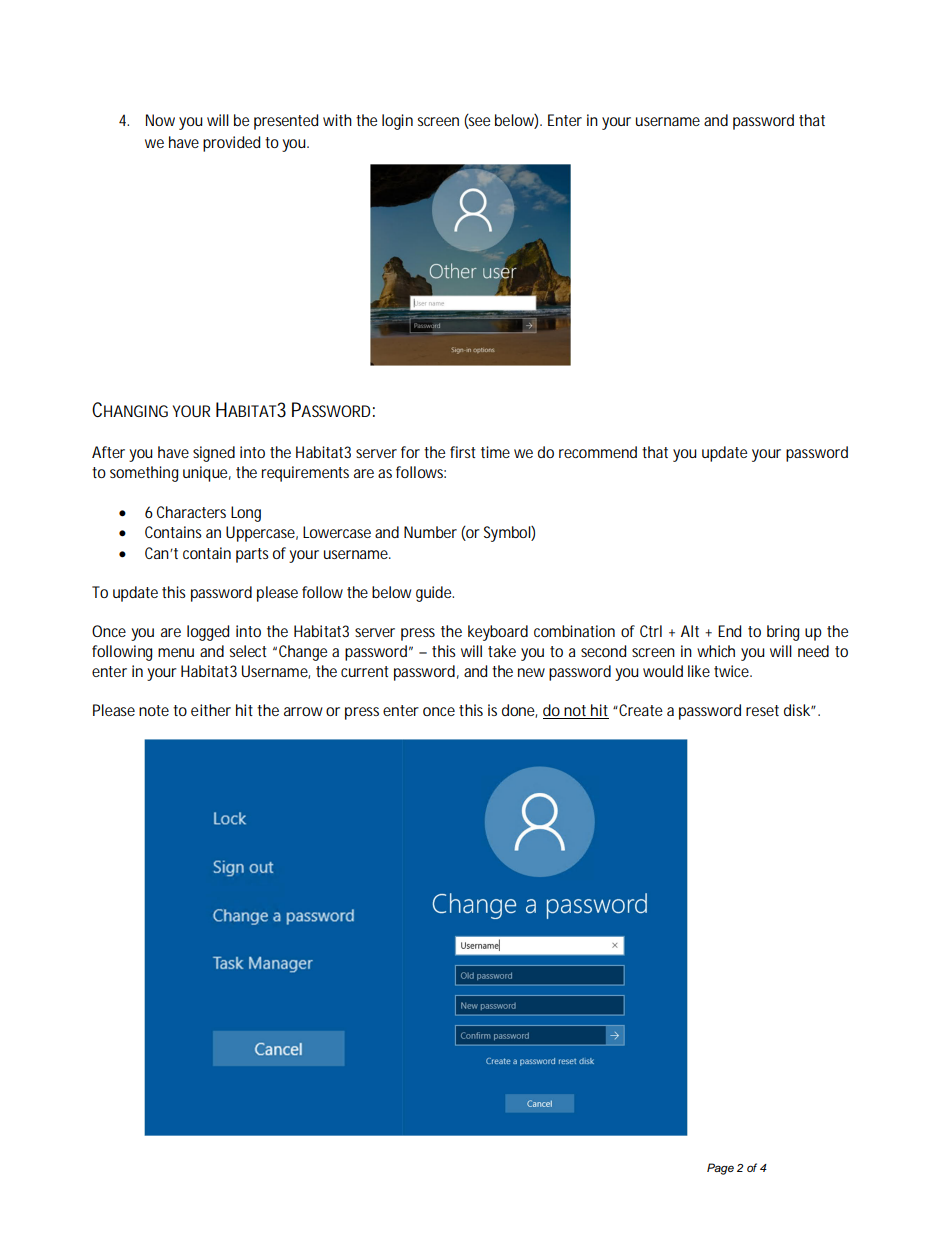 Image resolution: width=952 pixels, height=1233 pixels. Describe the element at coordinates (211, 710) in the page. I see `either` at that location.
